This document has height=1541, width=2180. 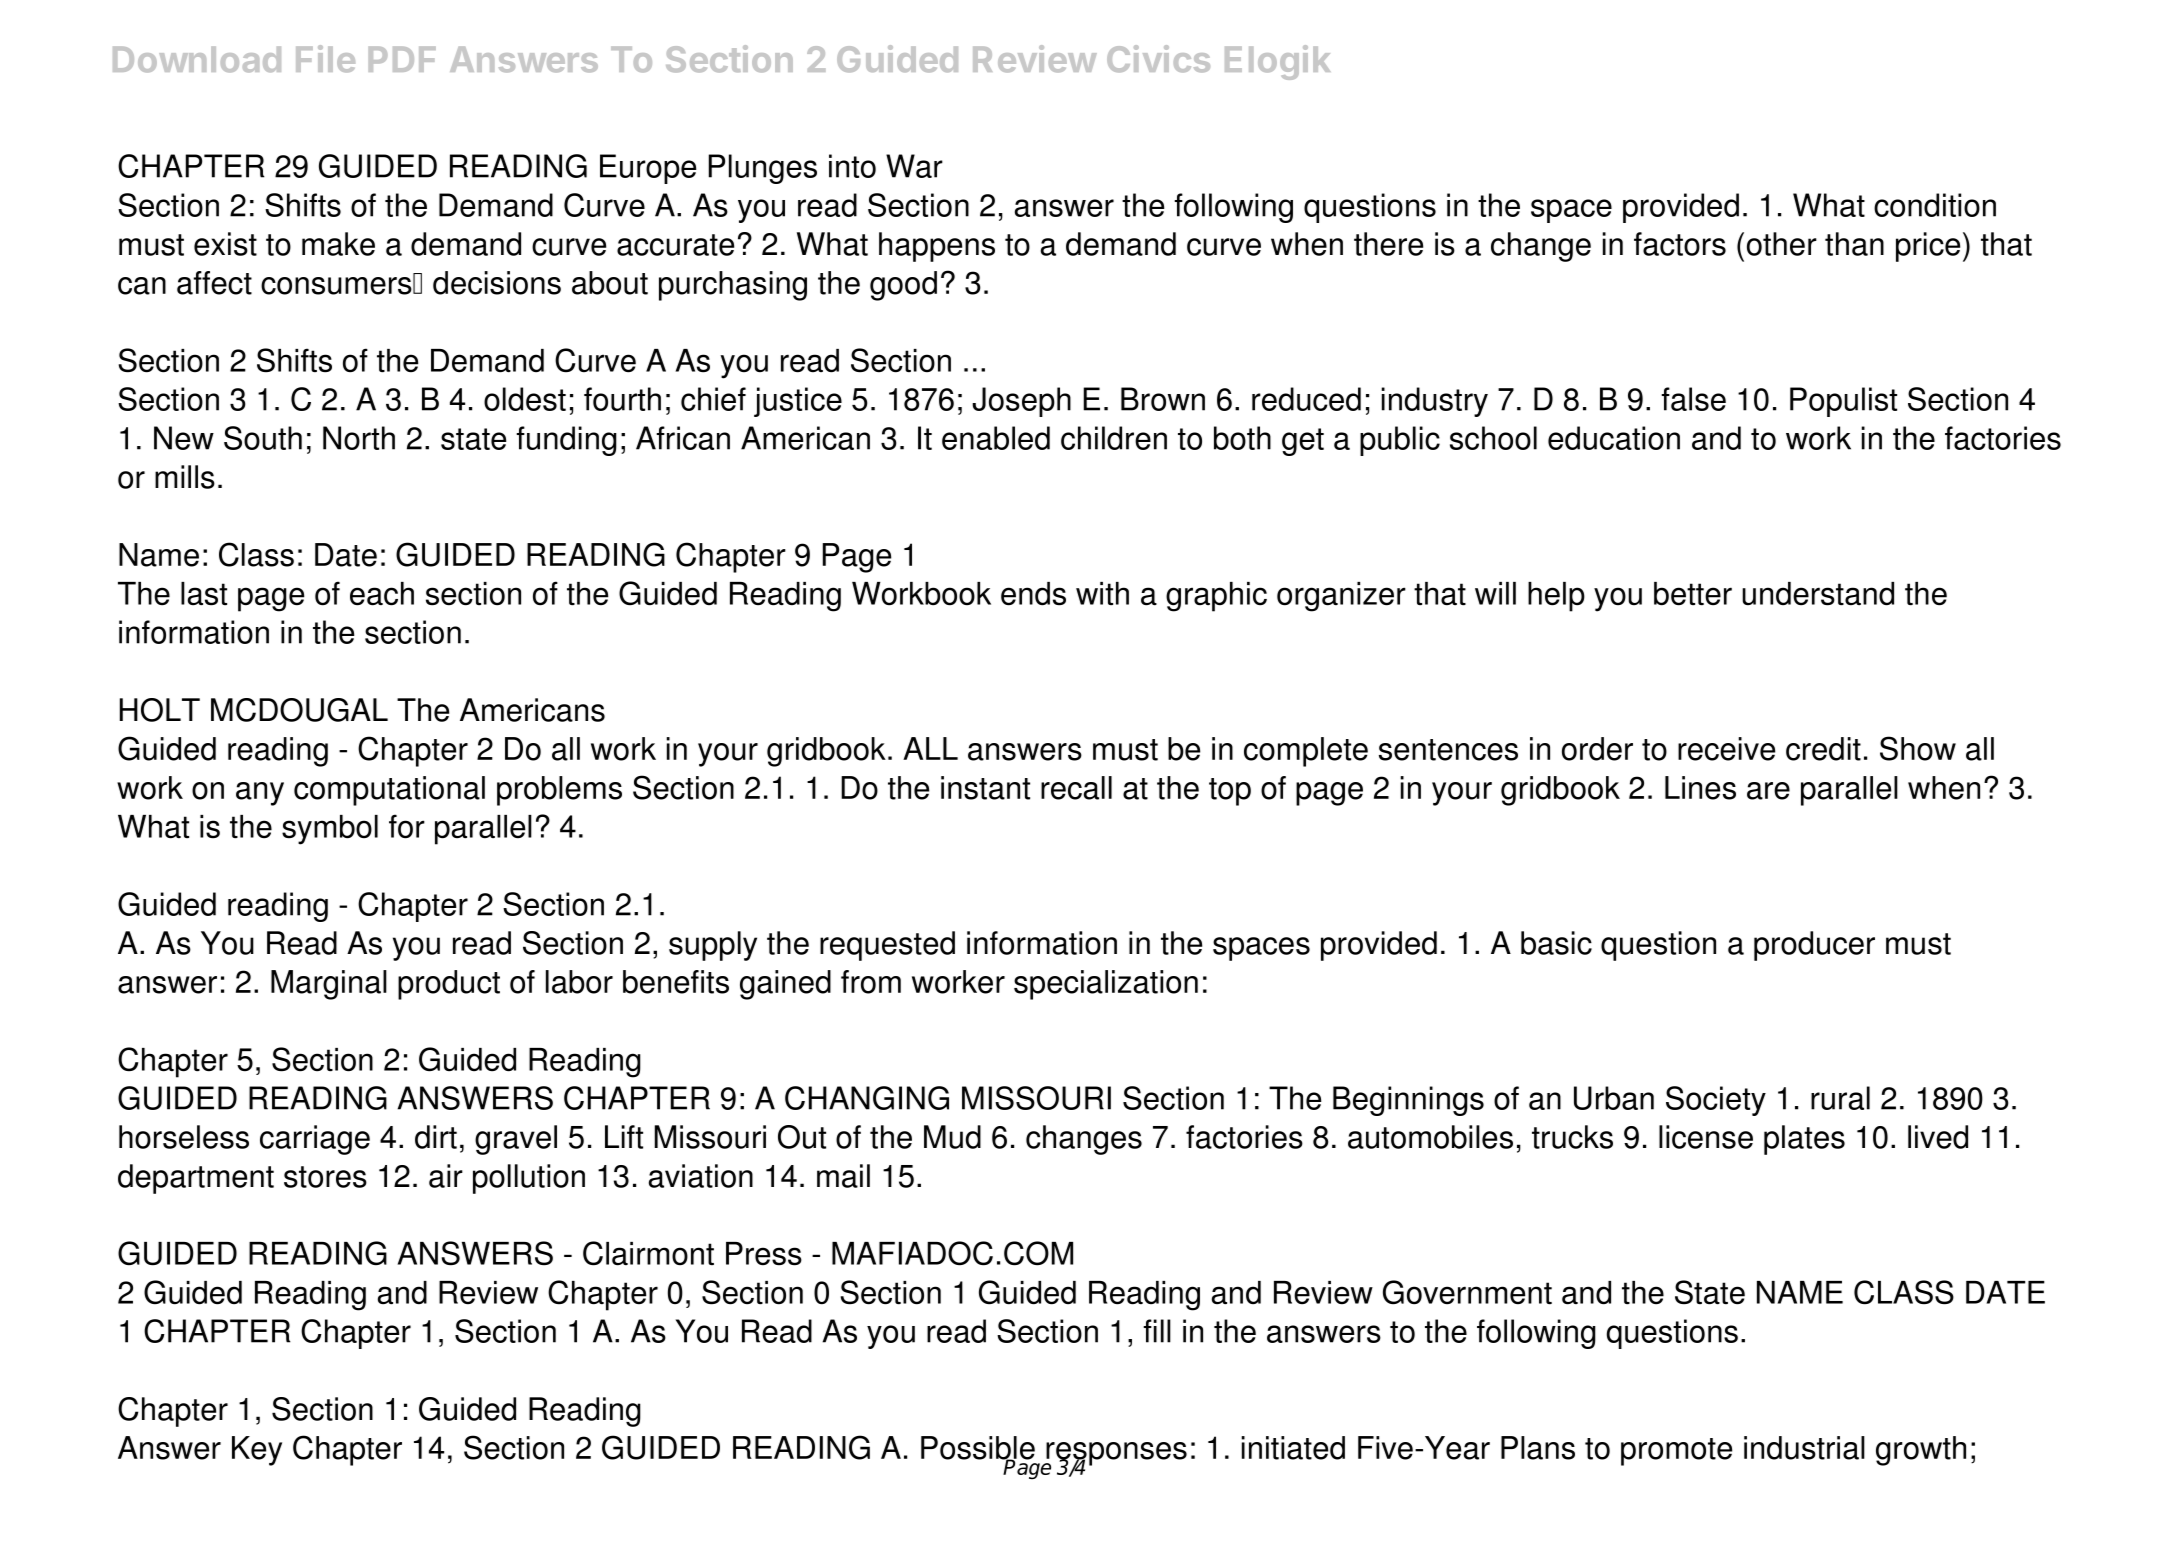 What do you see at coordinates (1676, 1452) in the document?
I see `promote` at bounding box center [1676, 1452].
